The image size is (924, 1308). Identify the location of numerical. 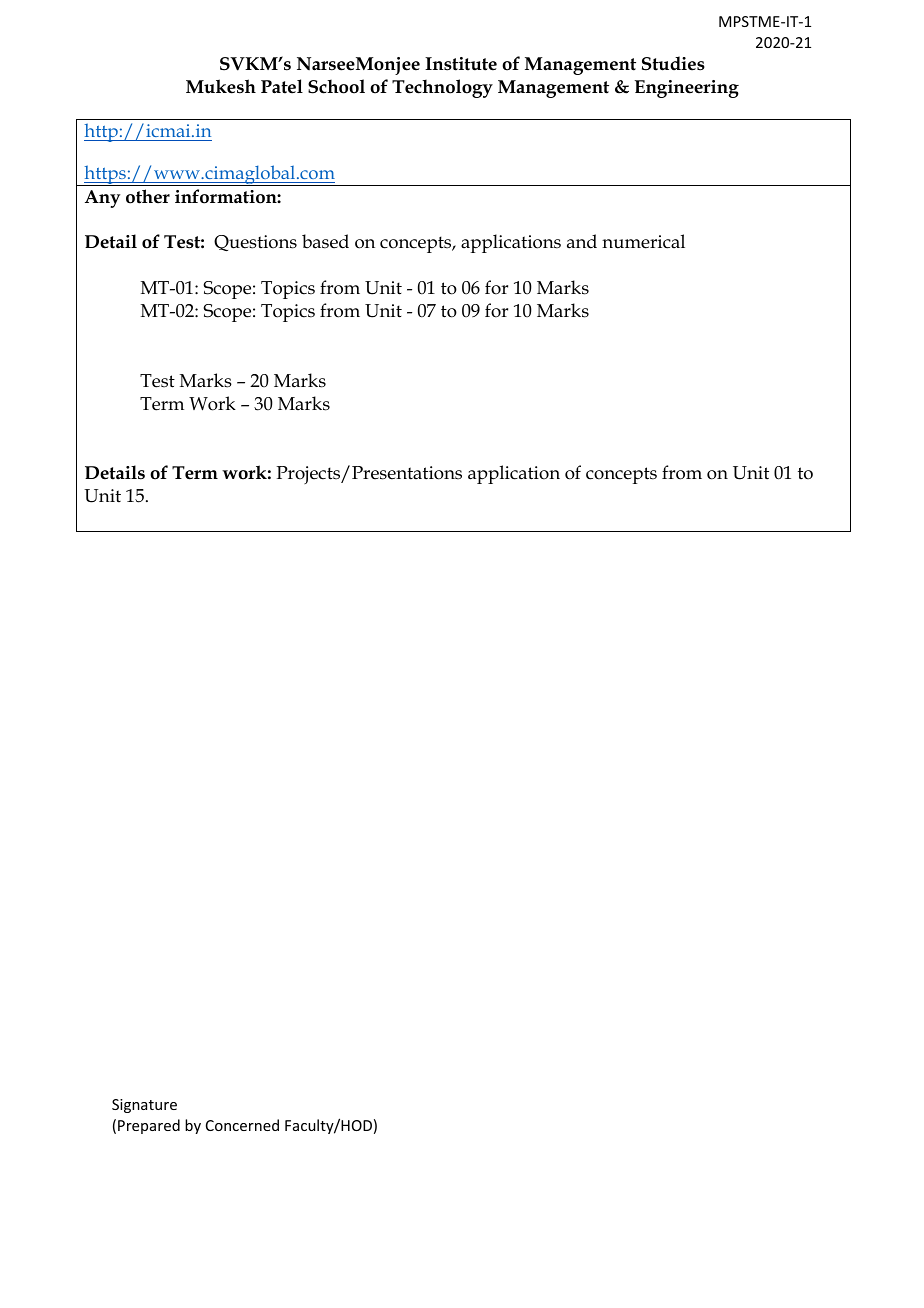
(643, 241).
